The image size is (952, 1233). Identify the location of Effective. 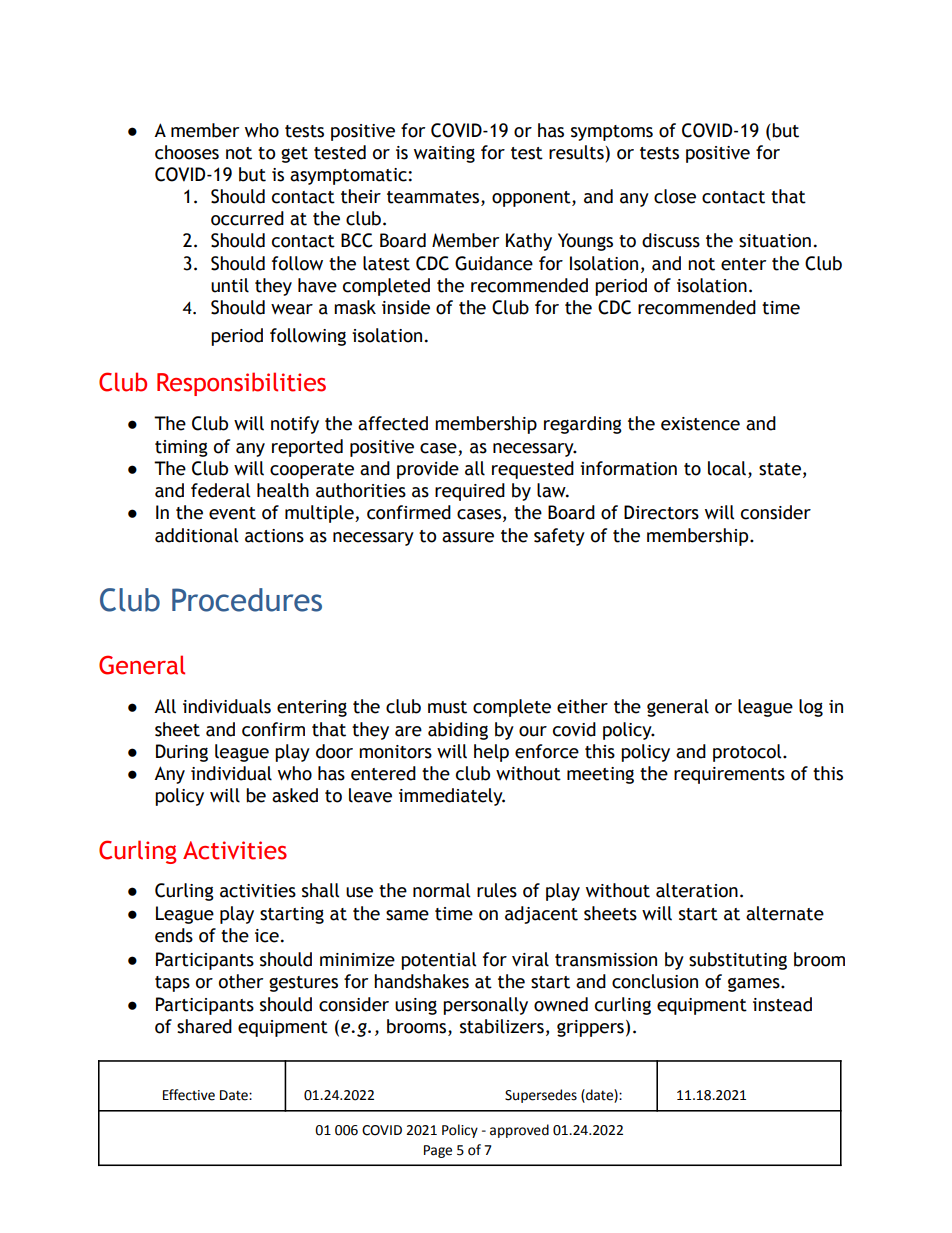
(189, 1095).
